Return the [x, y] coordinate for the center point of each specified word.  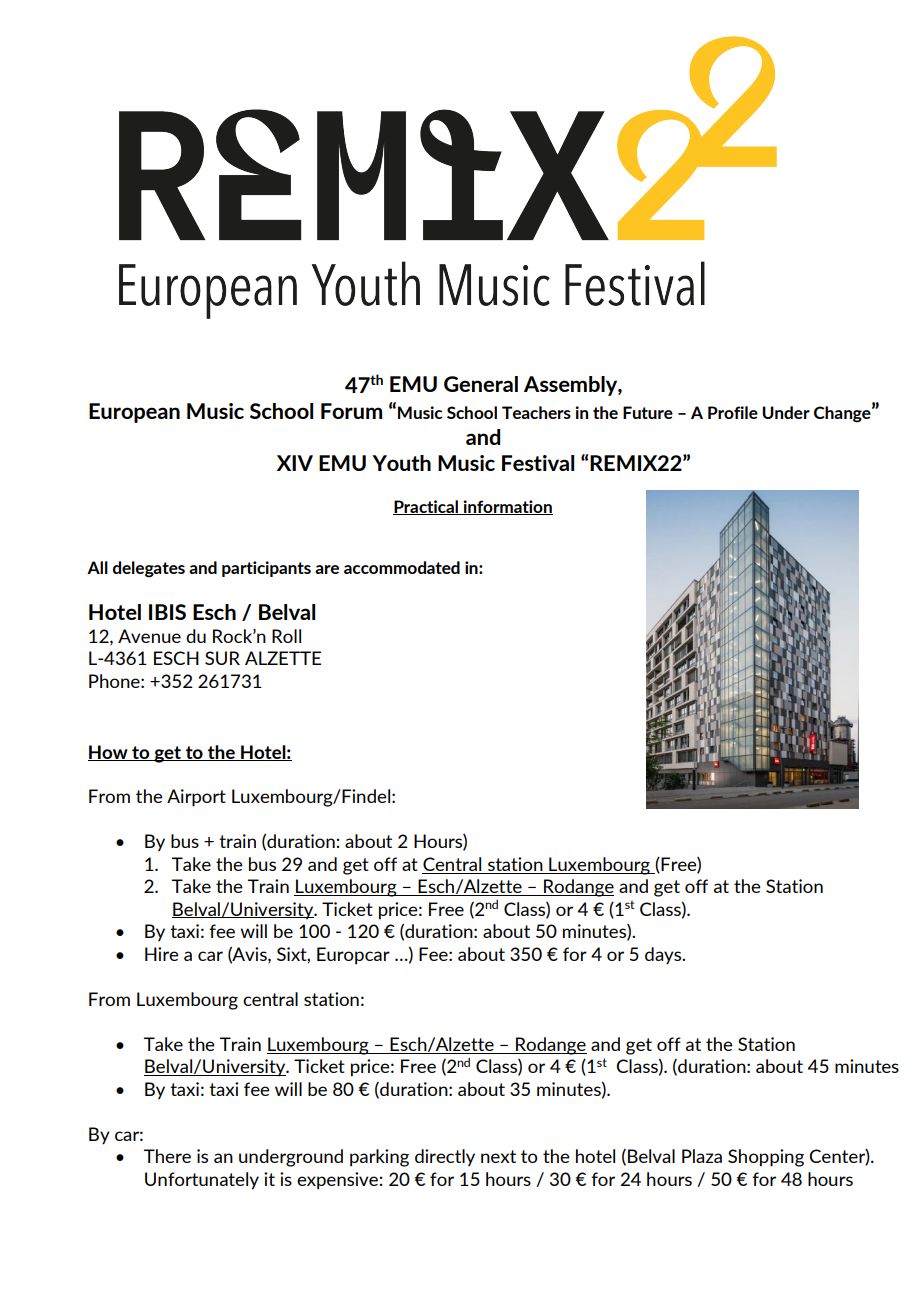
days [664, 956]
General [481, 384]
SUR [222, 658]
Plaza [702, 1156]
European [134, 413]
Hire [162, 954]
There [167, 1156]
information [507, 507]
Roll [286, 636]
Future [648, 412]
